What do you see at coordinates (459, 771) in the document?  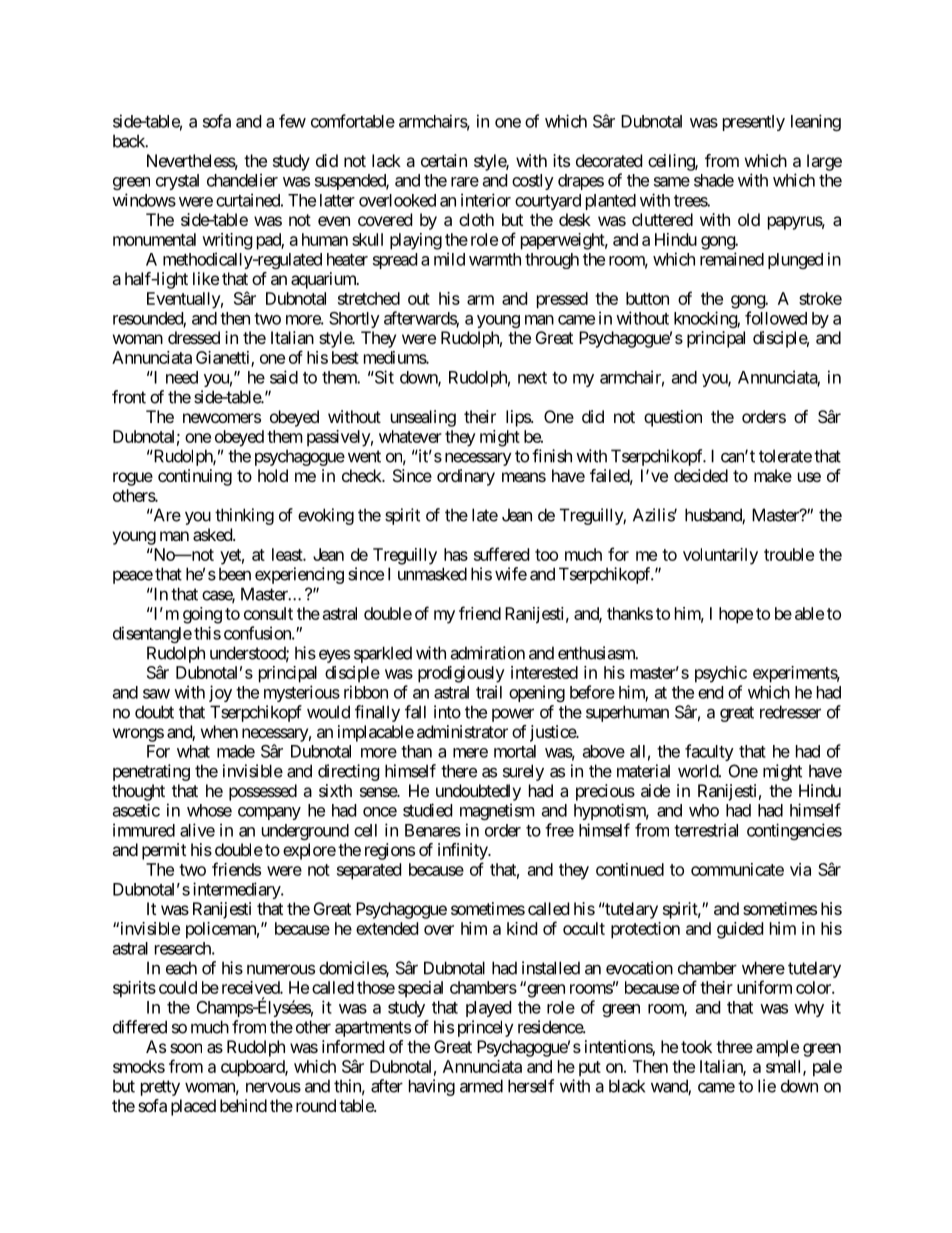 I see `there` at bounding box center [459, 771].
